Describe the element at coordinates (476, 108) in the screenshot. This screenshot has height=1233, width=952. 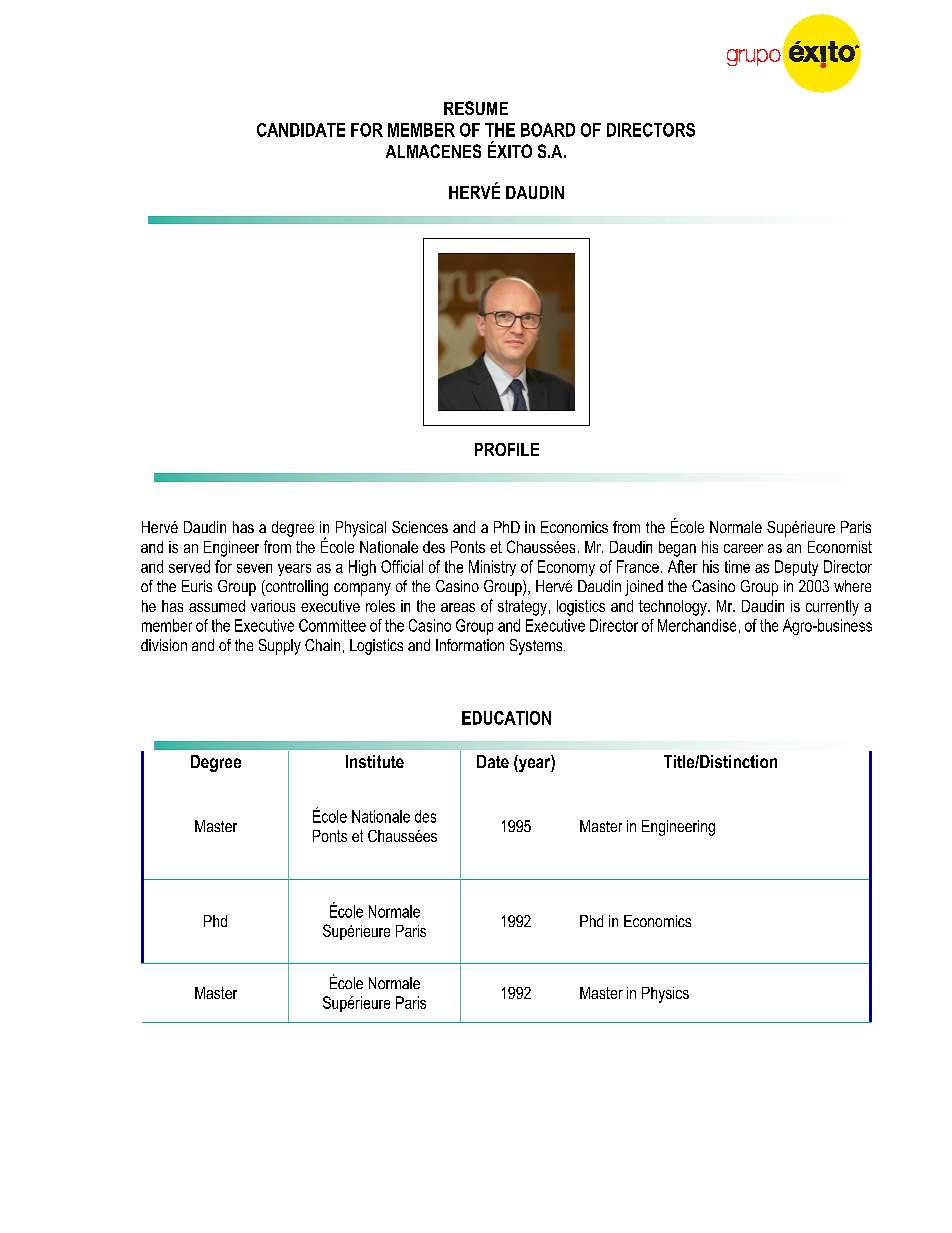
I see `RESUME` at that location.
